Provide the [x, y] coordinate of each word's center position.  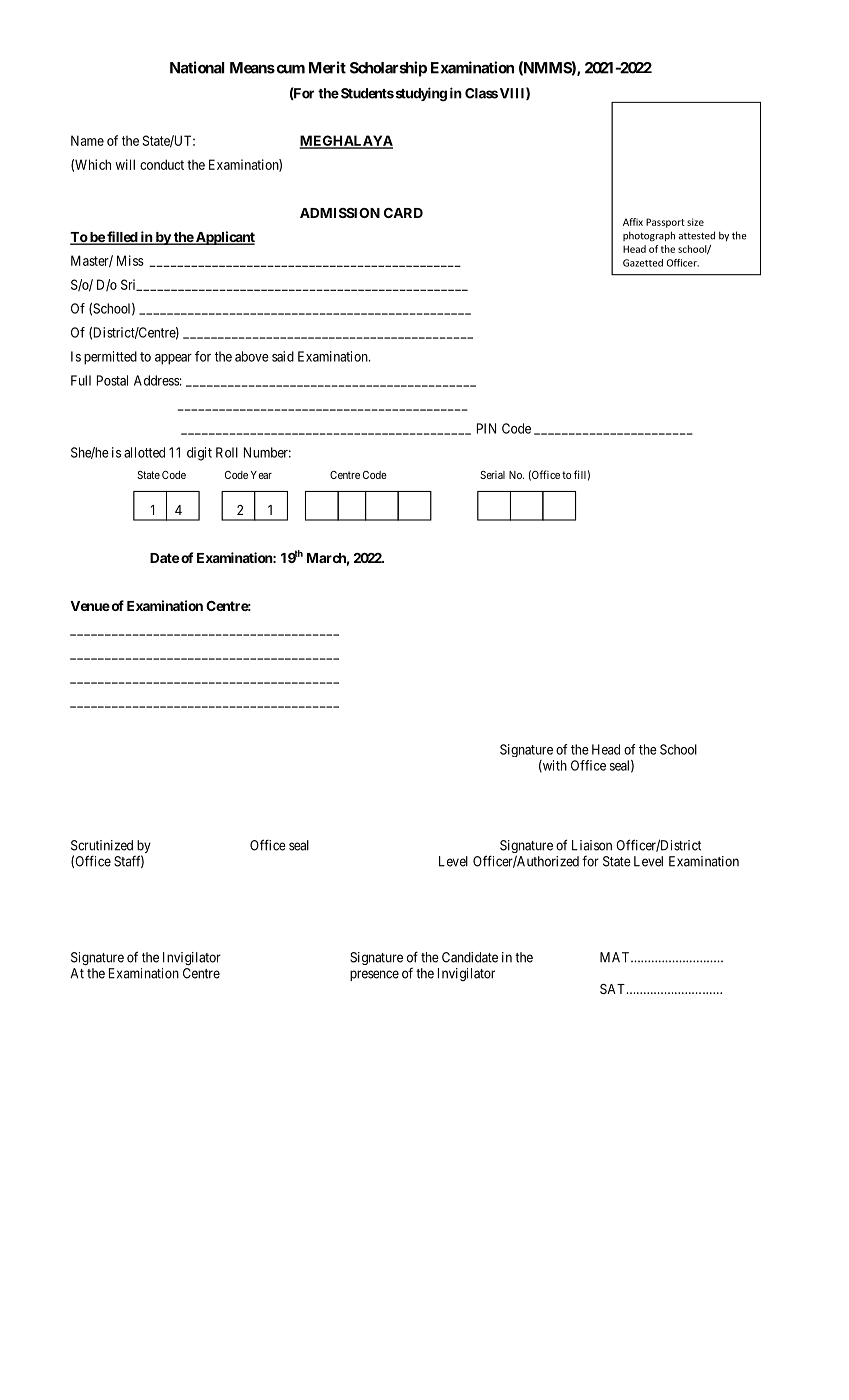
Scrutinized [102, 845]
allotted [144, 452]
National [197, 67]
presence [374, 975]
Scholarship [388, 69]
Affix [633, 222]
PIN [486, 428]
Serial [492, 475]
